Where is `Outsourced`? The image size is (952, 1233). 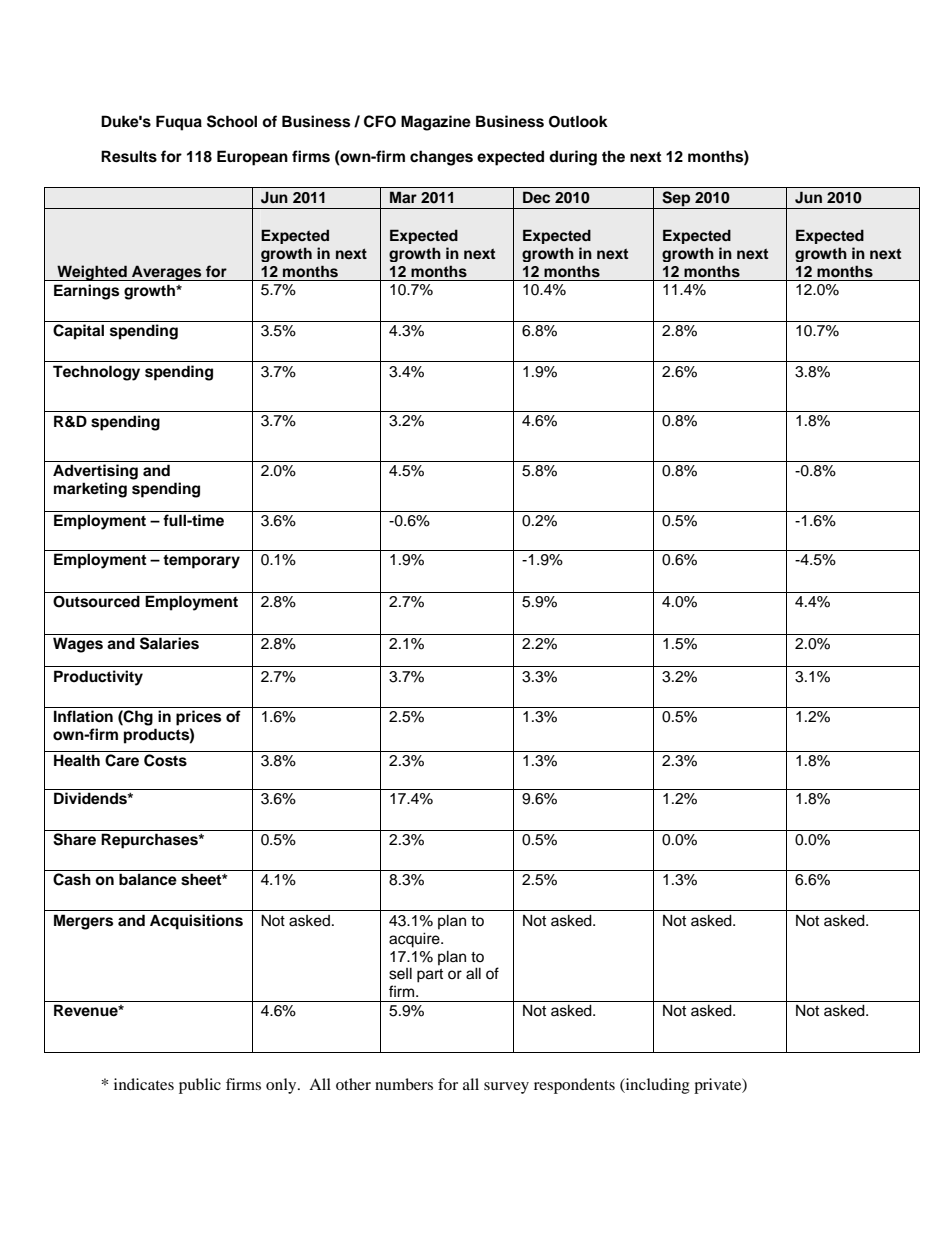 Outsourced is located at coordinates (96, 601).
